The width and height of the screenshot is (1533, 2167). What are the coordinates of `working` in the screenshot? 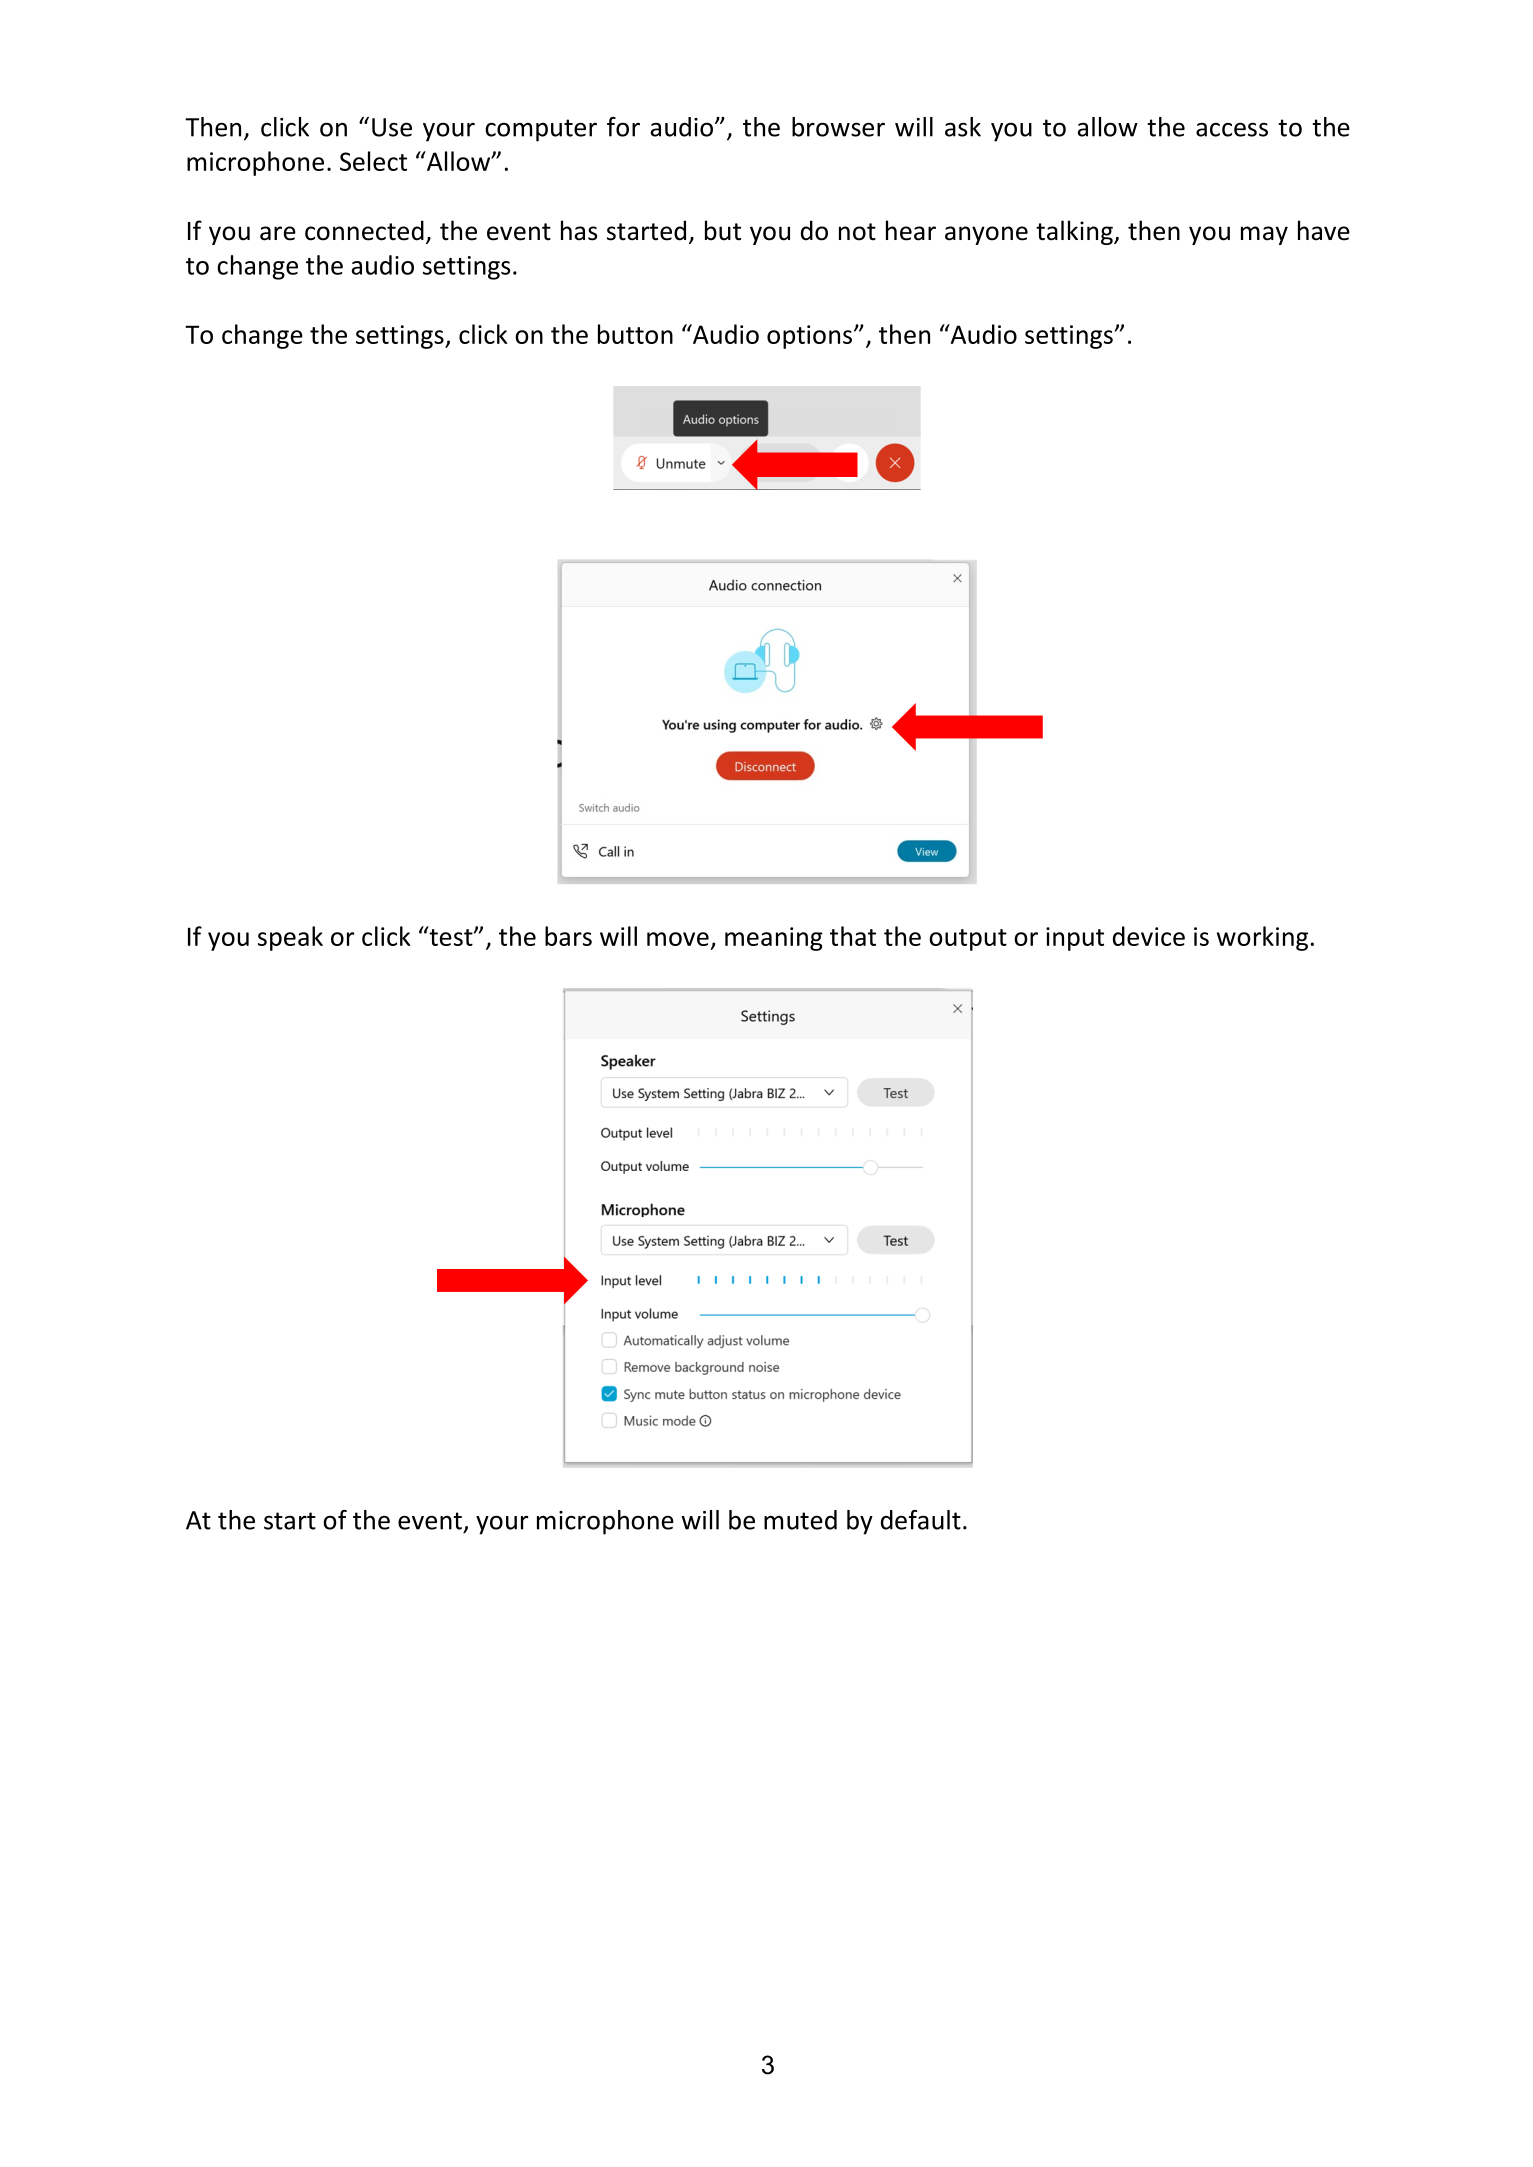 It's located at (1262, 938).
